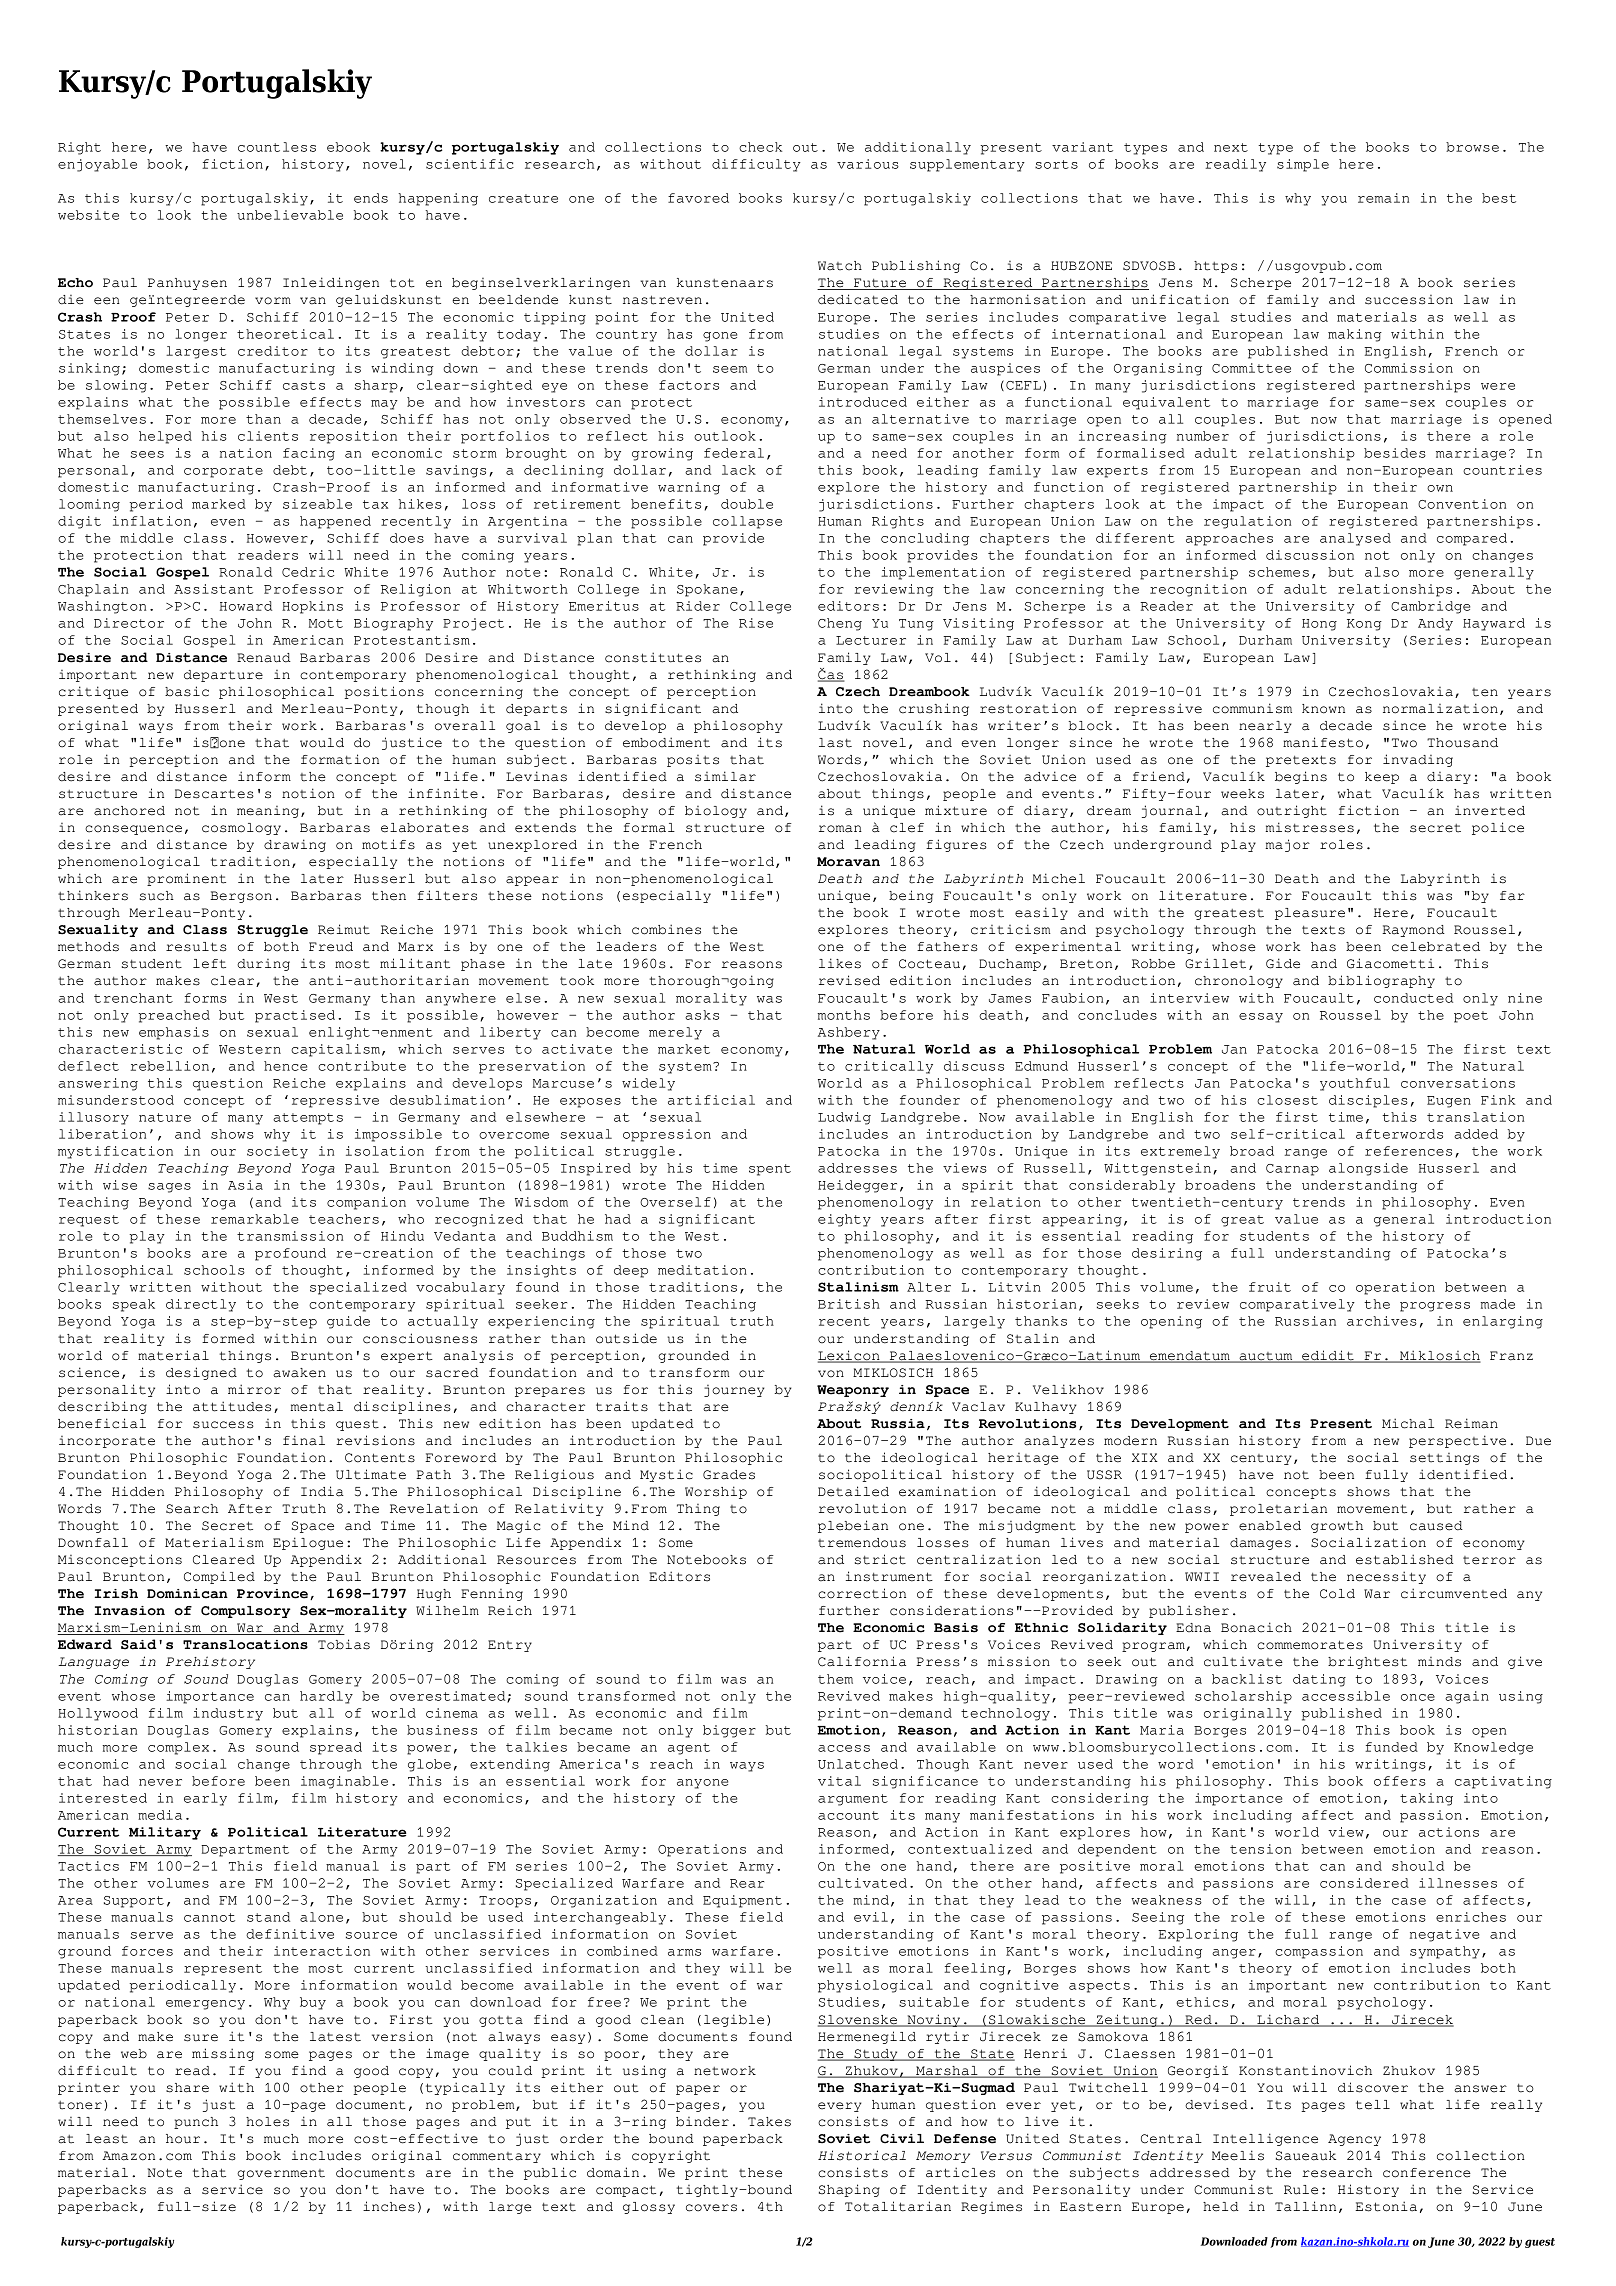 This page has width=1616, height=2286. I want to click on Watch, so click(840, 266).
